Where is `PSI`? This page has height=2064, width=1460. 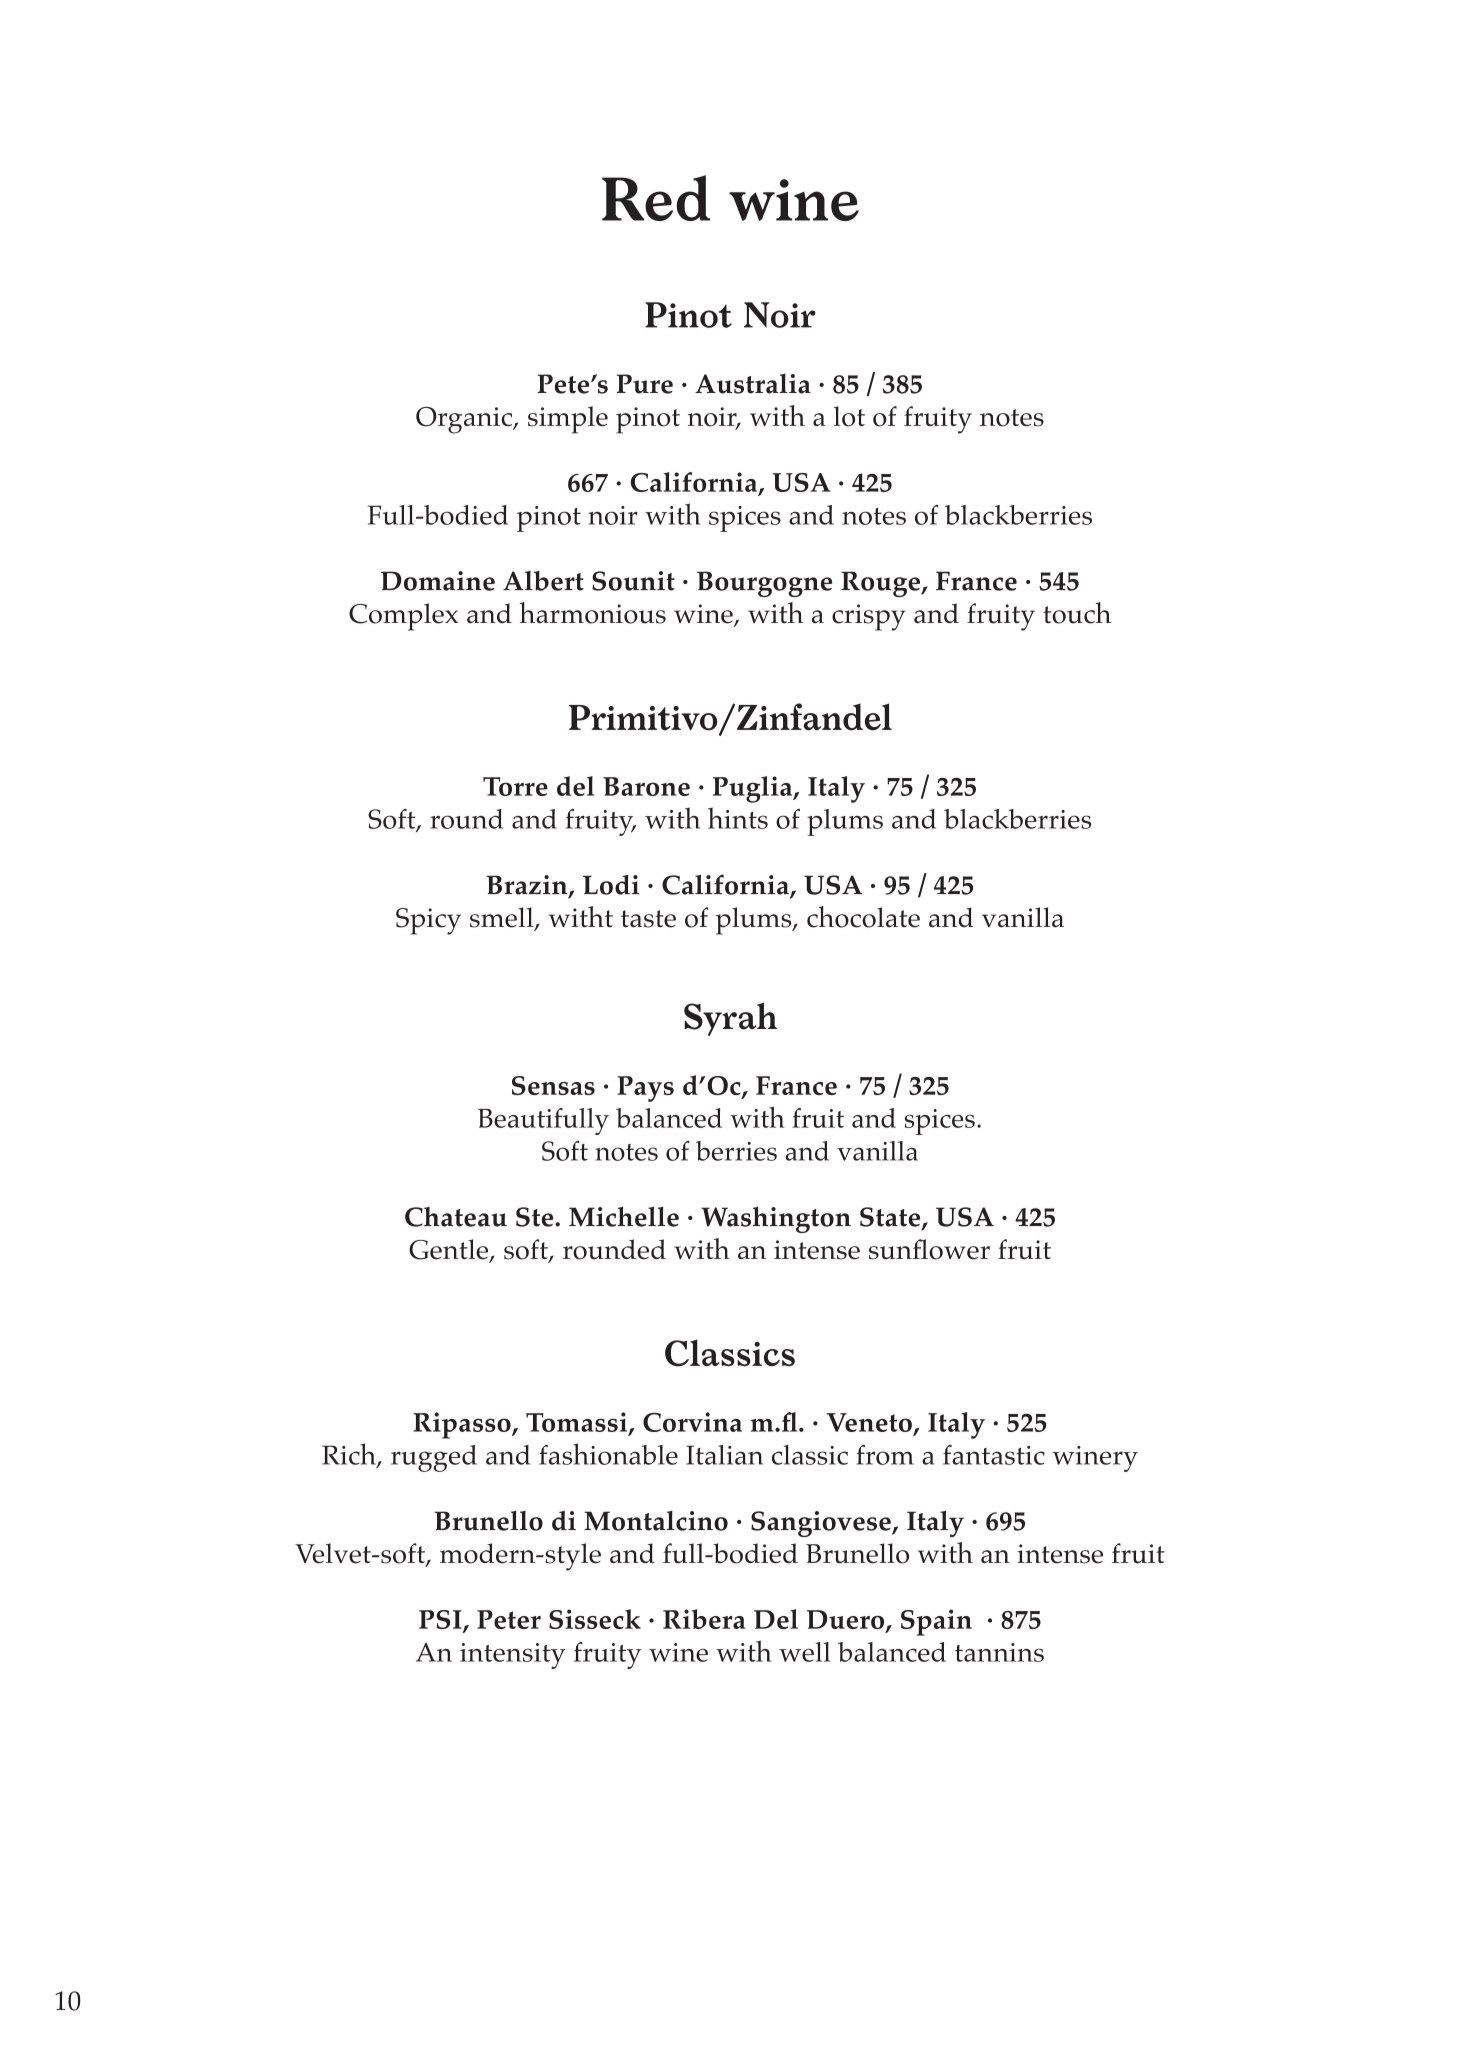
PSI is located at coordinates (441, 1621).
